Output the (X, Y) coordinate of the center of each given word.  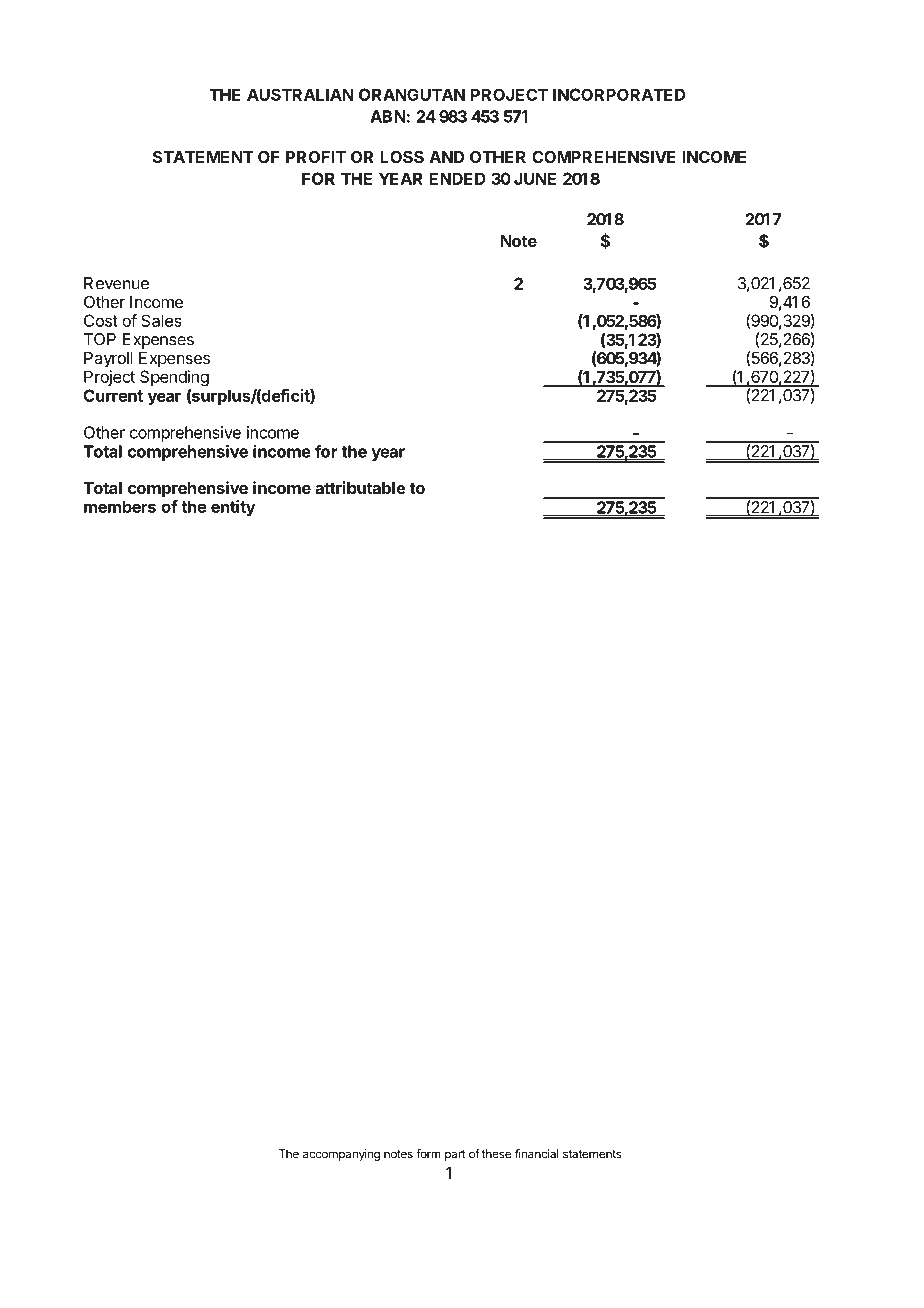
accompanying (341, 1155)
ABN (388, 116)
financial (537, 1154)
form (428, 1154)
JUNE (535, 178)
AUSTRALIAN (300, 94)
